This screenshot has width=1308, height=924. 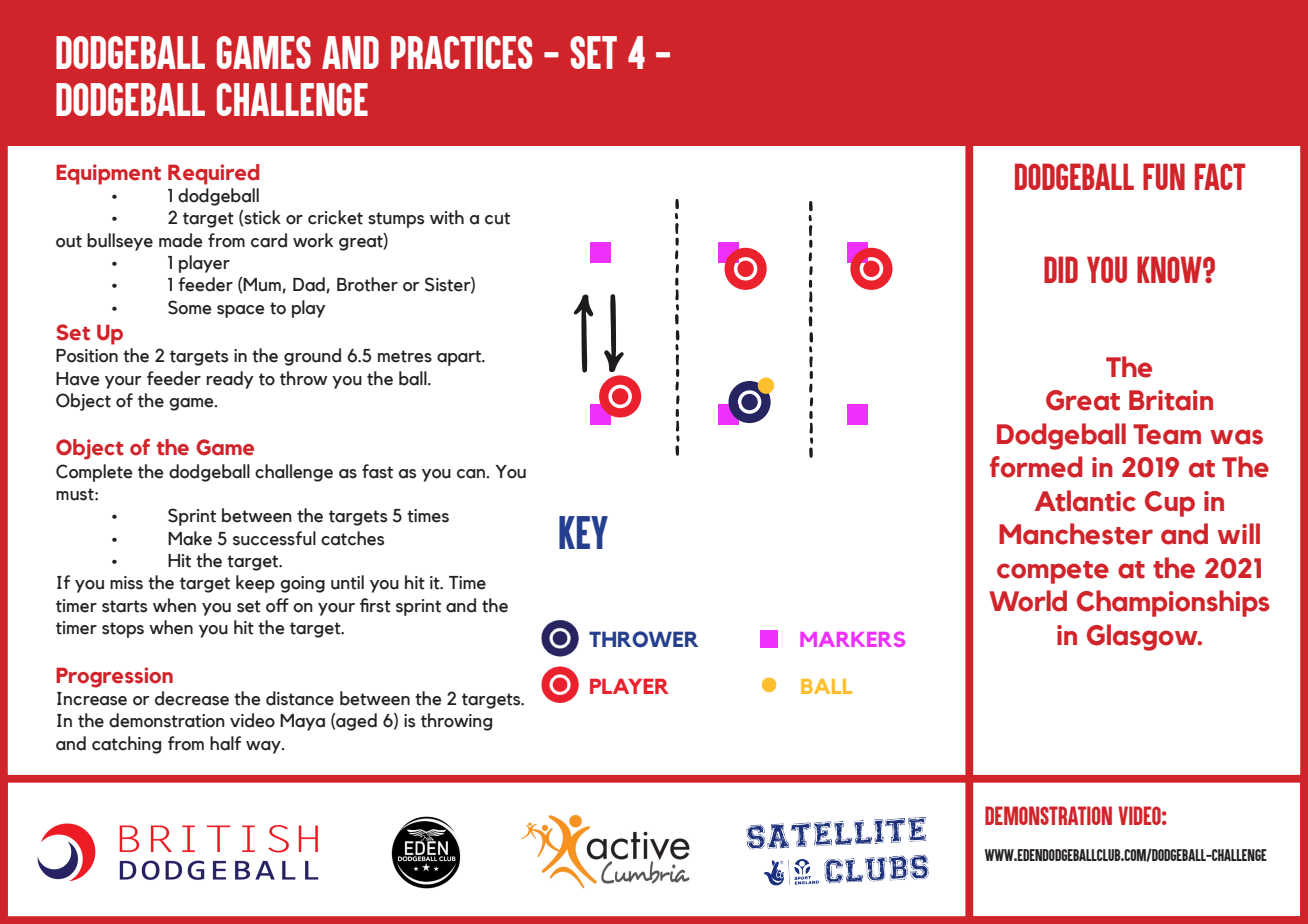 What do you see at coordinates (497, 218) in the screenshot?
I see `cut` at bounding box center [497, 218].
